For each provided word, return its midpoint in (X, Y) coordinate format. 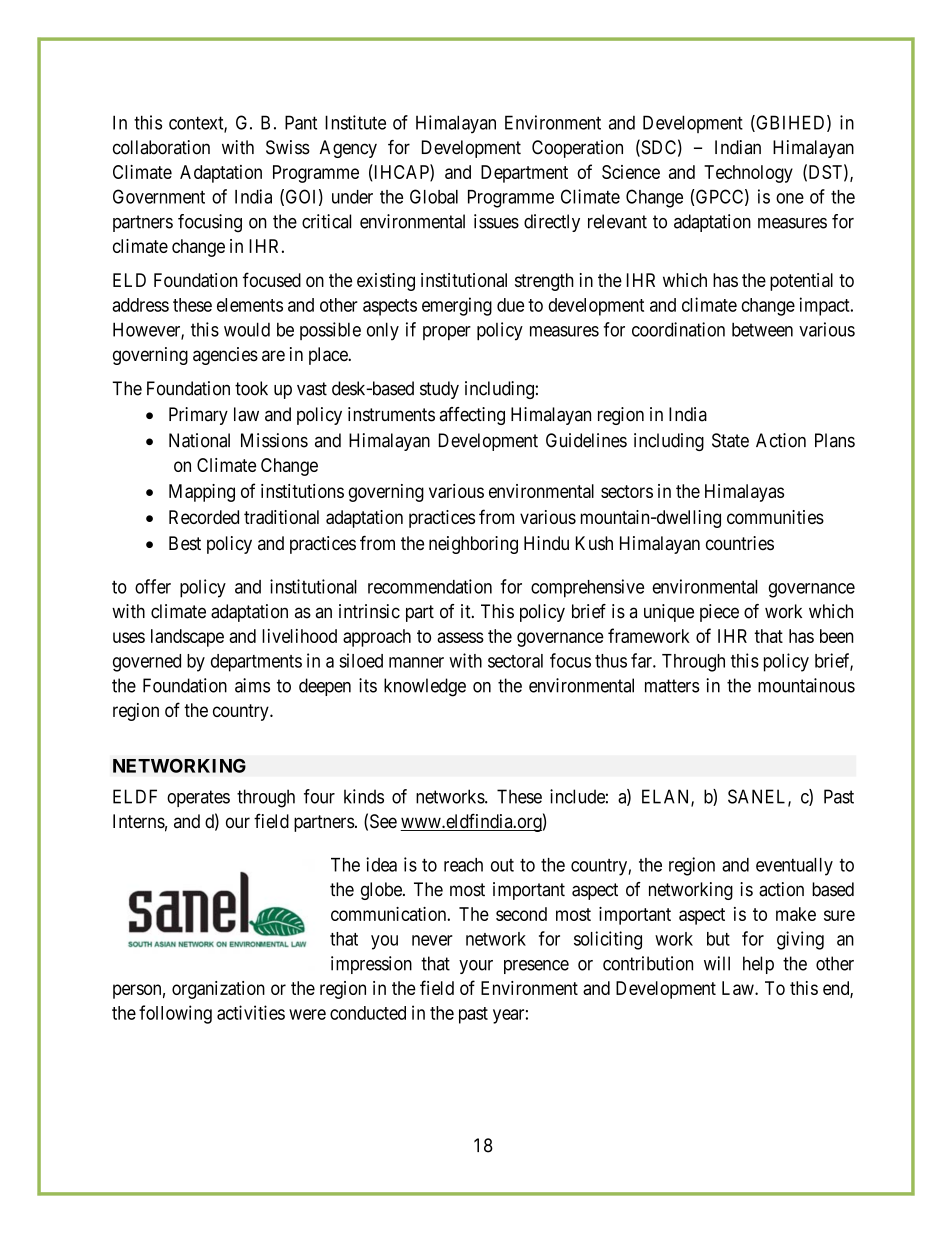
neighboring (473, 545)
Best (185, 543)
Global (434, 196)
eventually (794, 867)
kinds (364, 796)
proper (447, 333)
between (762, 329)
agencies (225, 356)
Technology (748, 174)
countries (740, 543)
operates (198, 798)
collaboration (161, 147)
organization (218, 990)
